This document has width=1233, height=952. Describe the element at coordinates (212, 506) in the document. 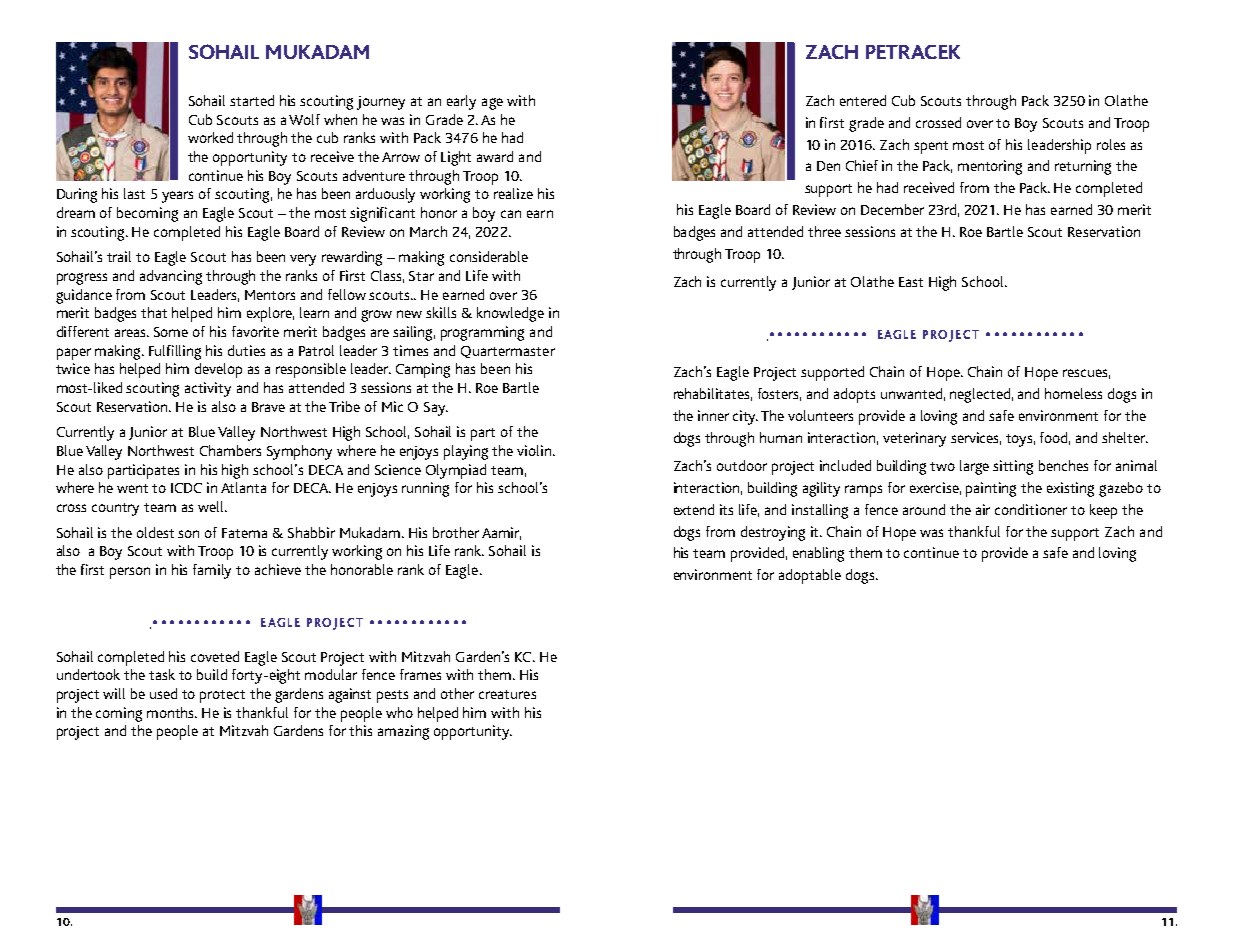

I see `well` at that location.
